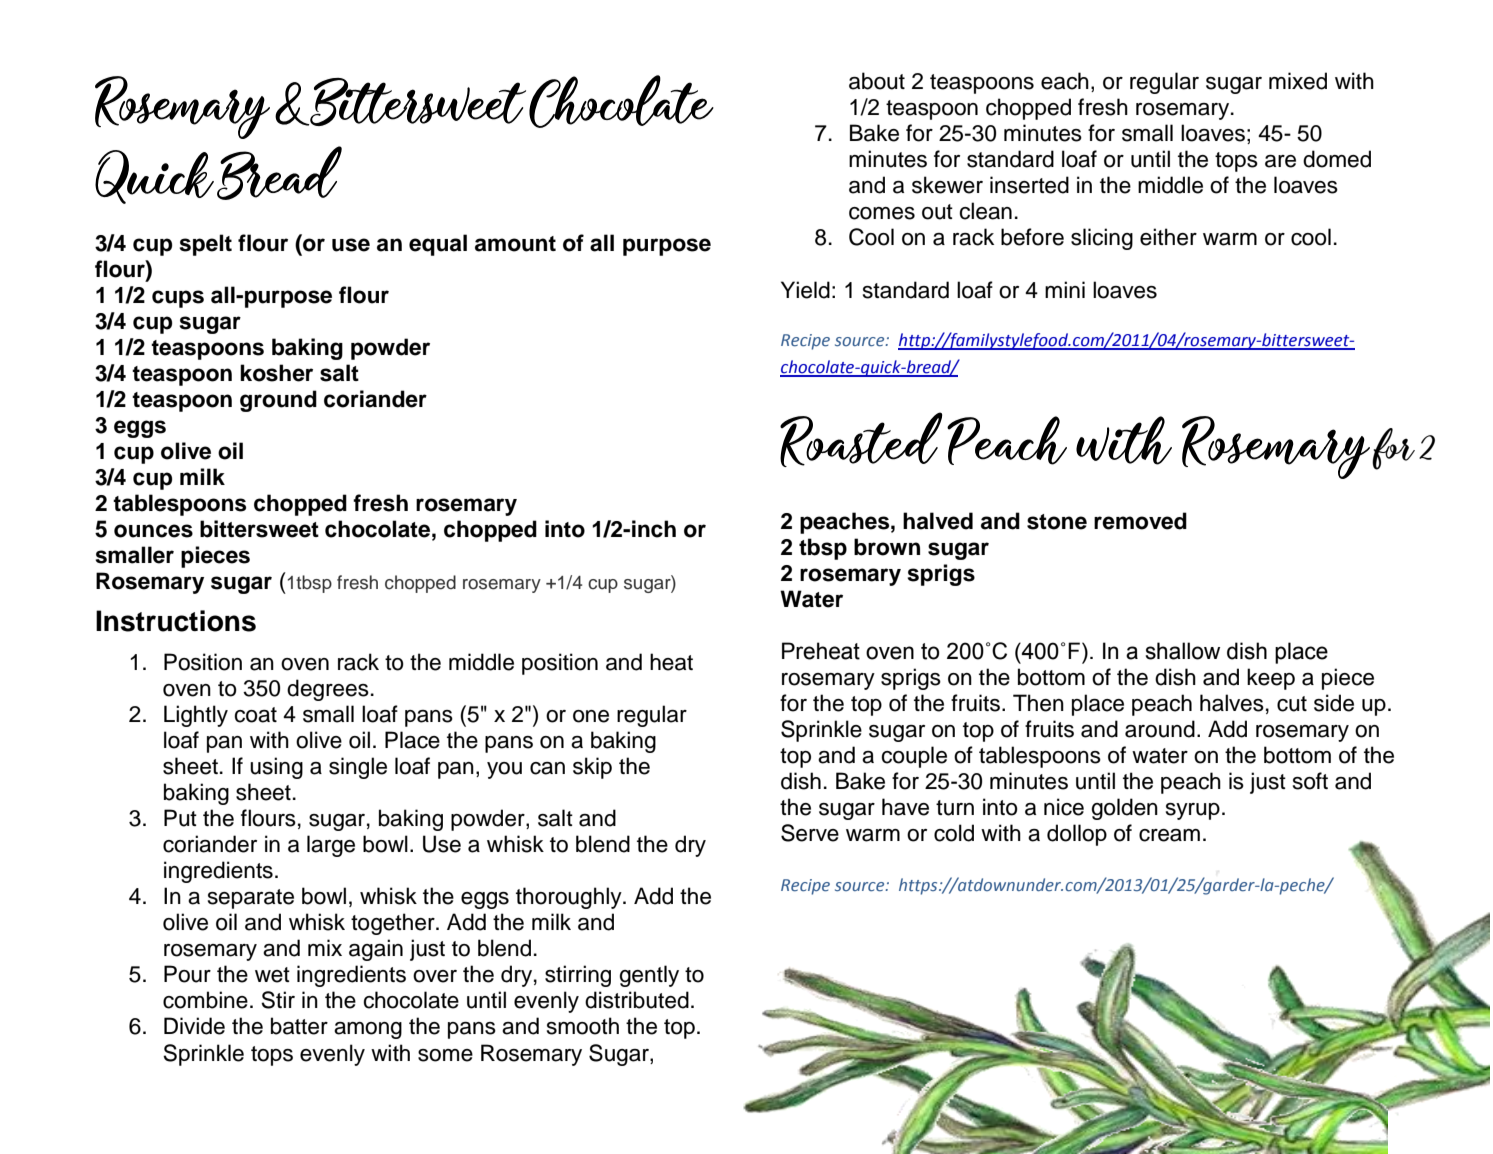  I want to click on mixed, so click(1298, 81).
